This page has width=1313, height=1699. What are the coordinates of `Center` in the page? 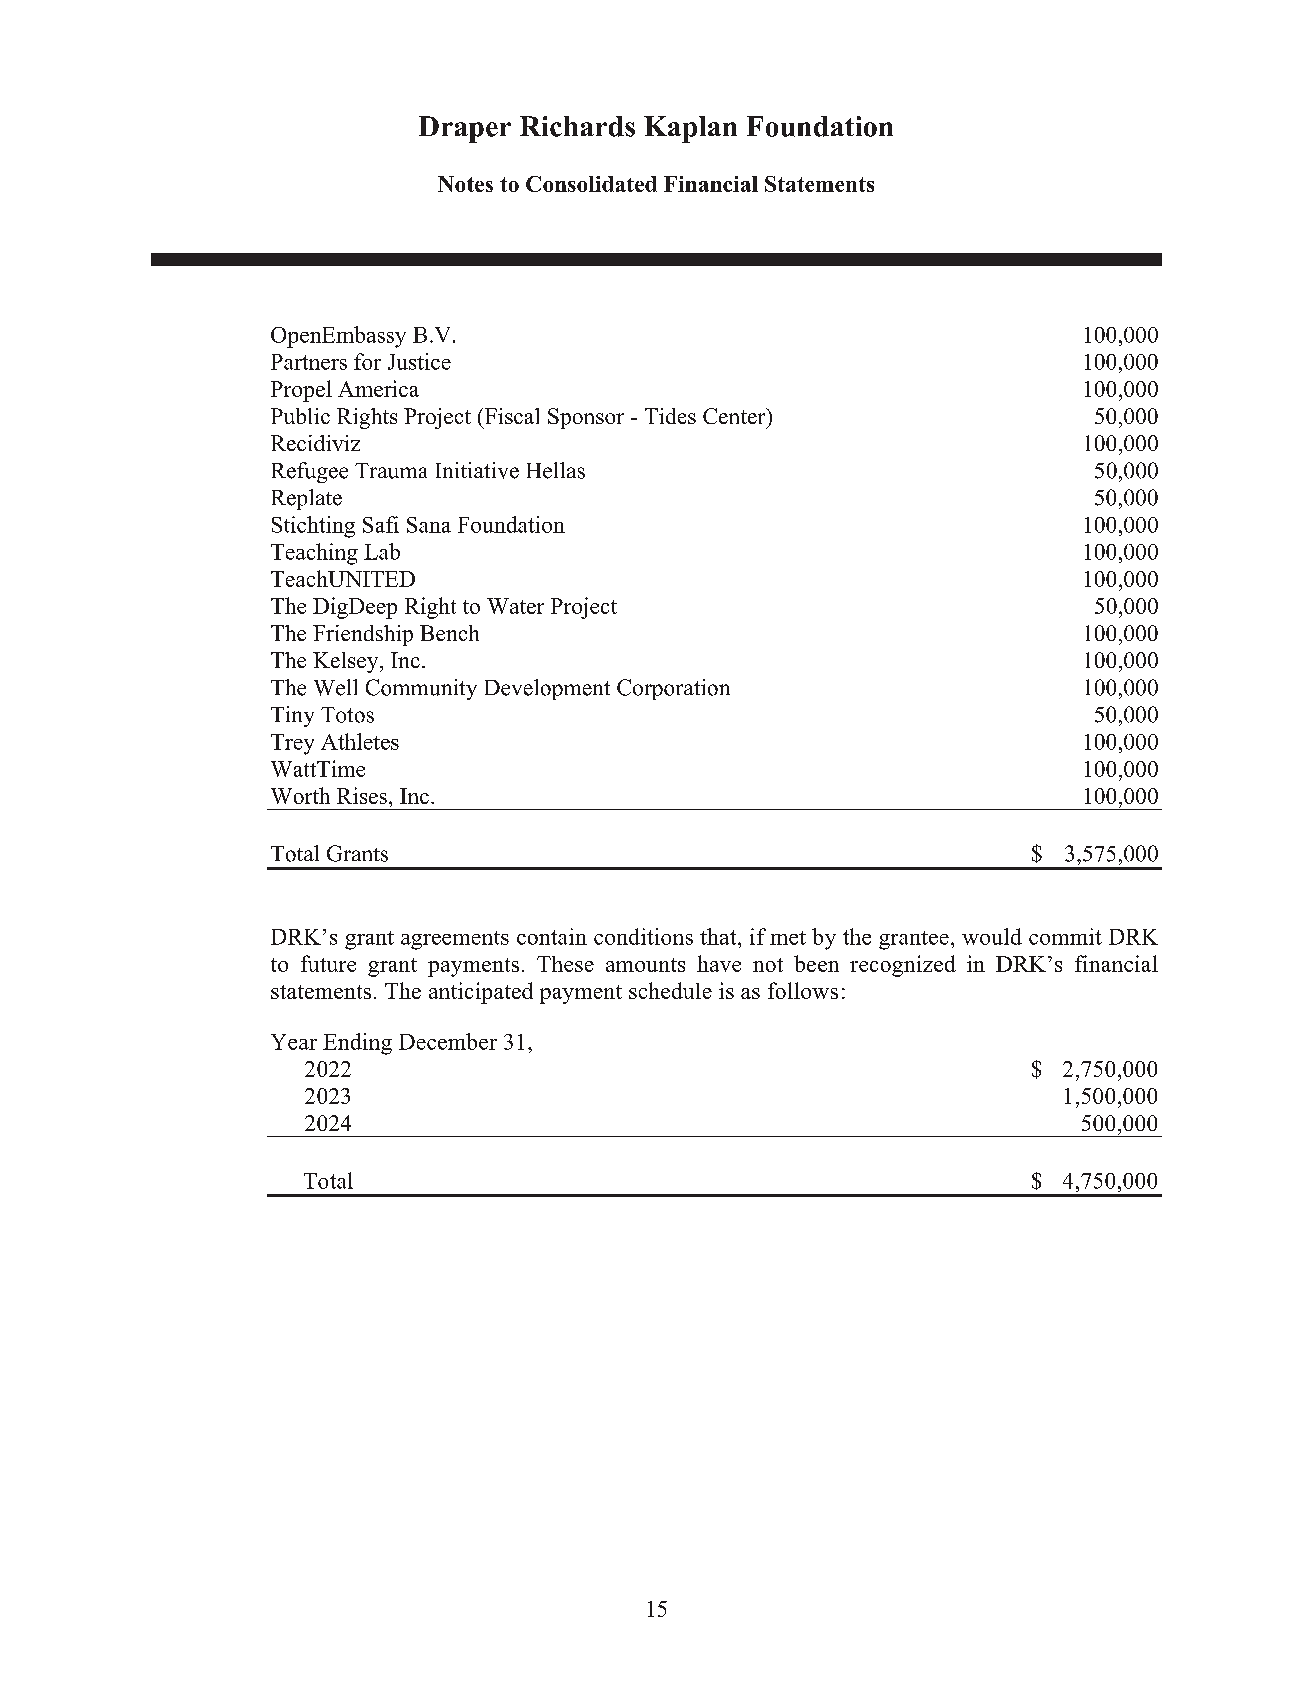 It's located at (735, 416).
